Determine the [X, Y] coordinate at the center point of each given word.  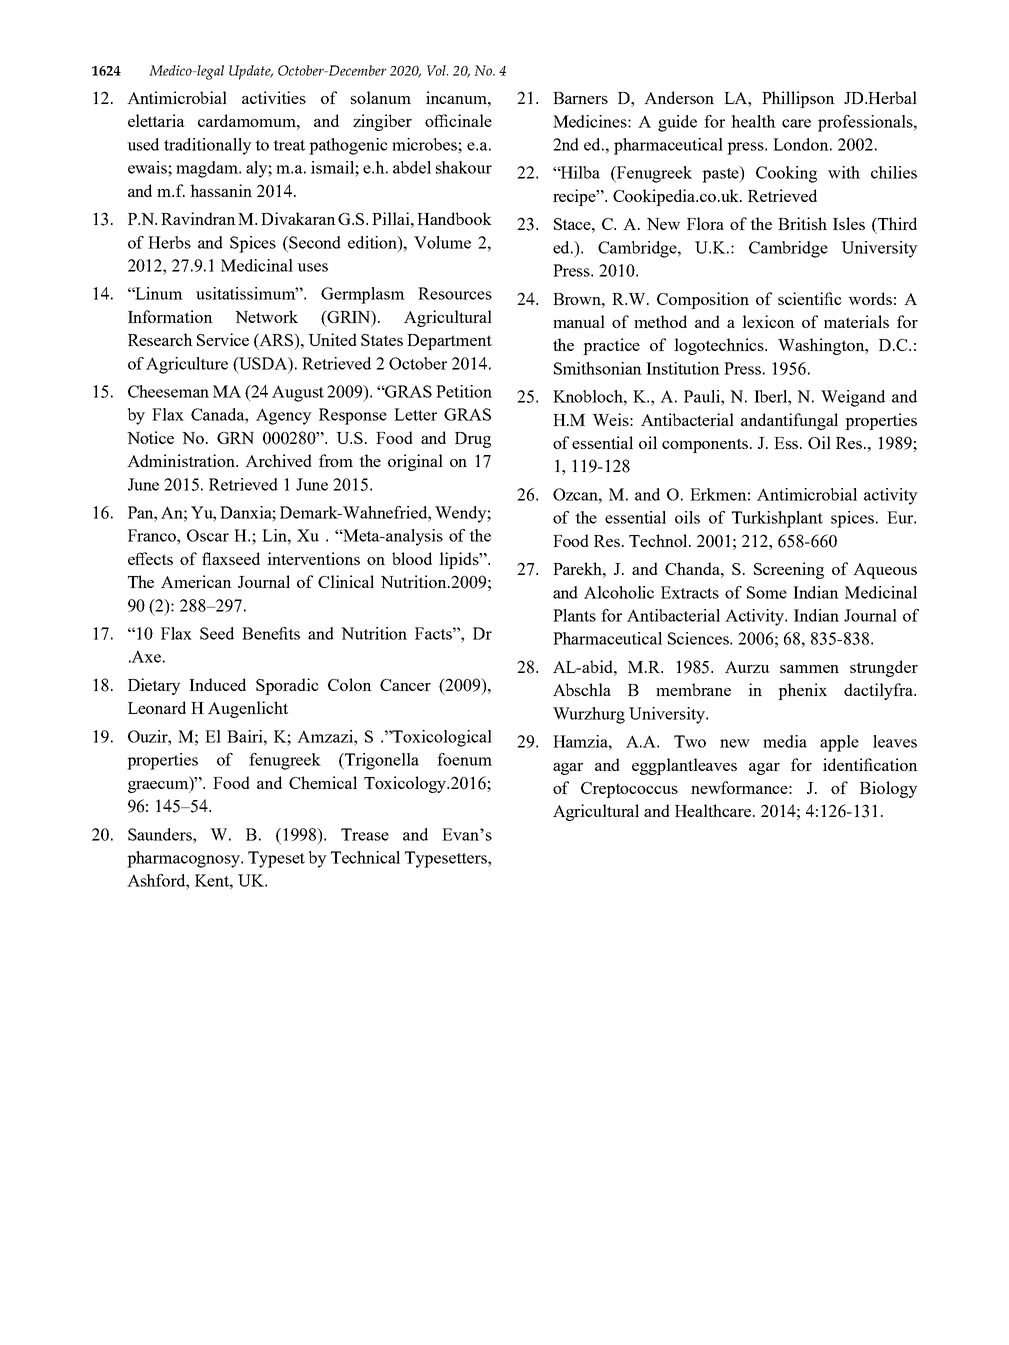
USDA [263, 364]
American [196, 581]
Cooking [786, 174]
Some [767, 592]
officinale [458, 120]
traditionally [208, 146]
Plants [574, 615]
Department [449, 342]
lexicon [768, 321]
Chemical [323, 782]
